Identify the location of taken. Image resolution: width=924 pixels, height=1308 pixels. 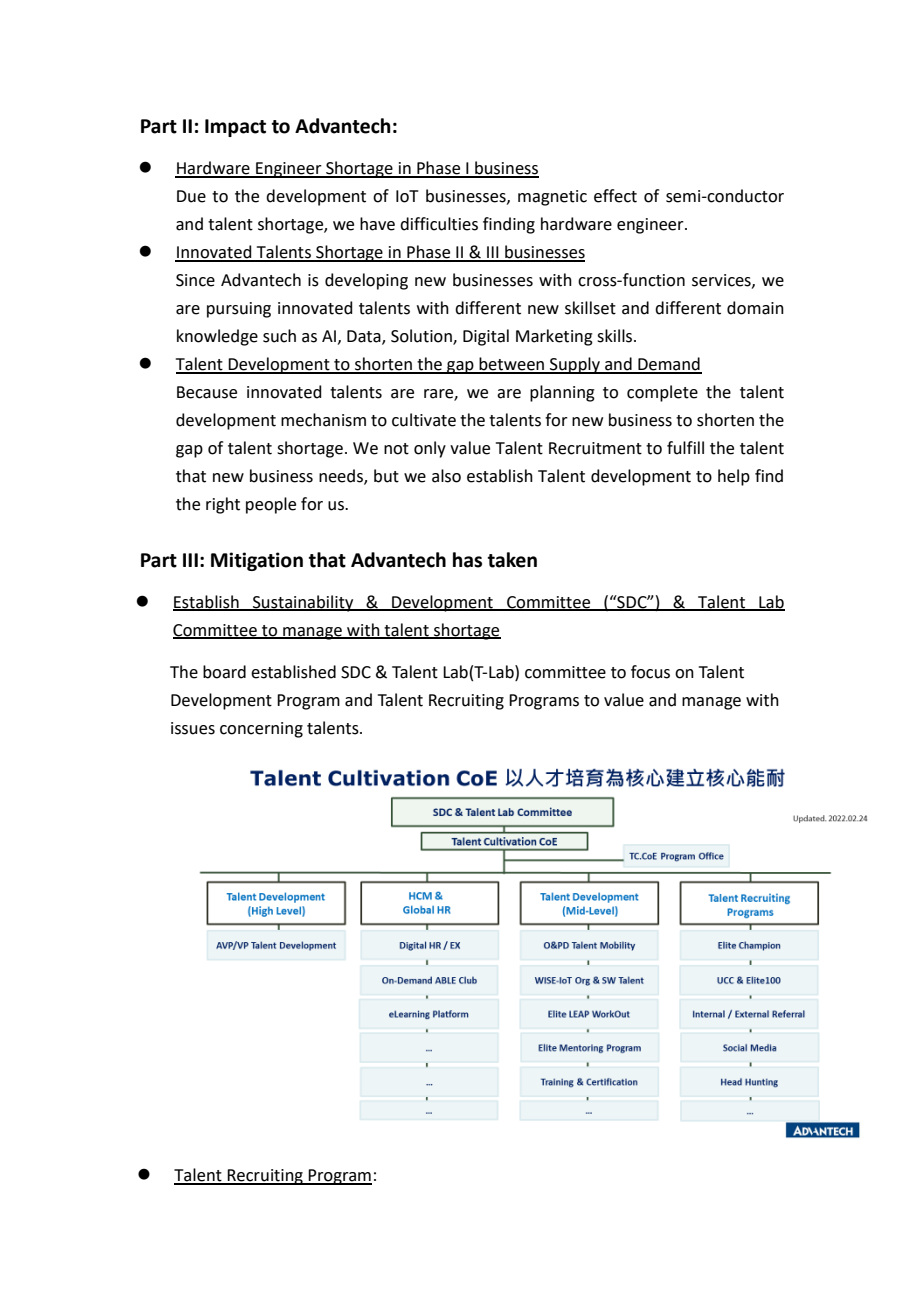
(512, 560).
